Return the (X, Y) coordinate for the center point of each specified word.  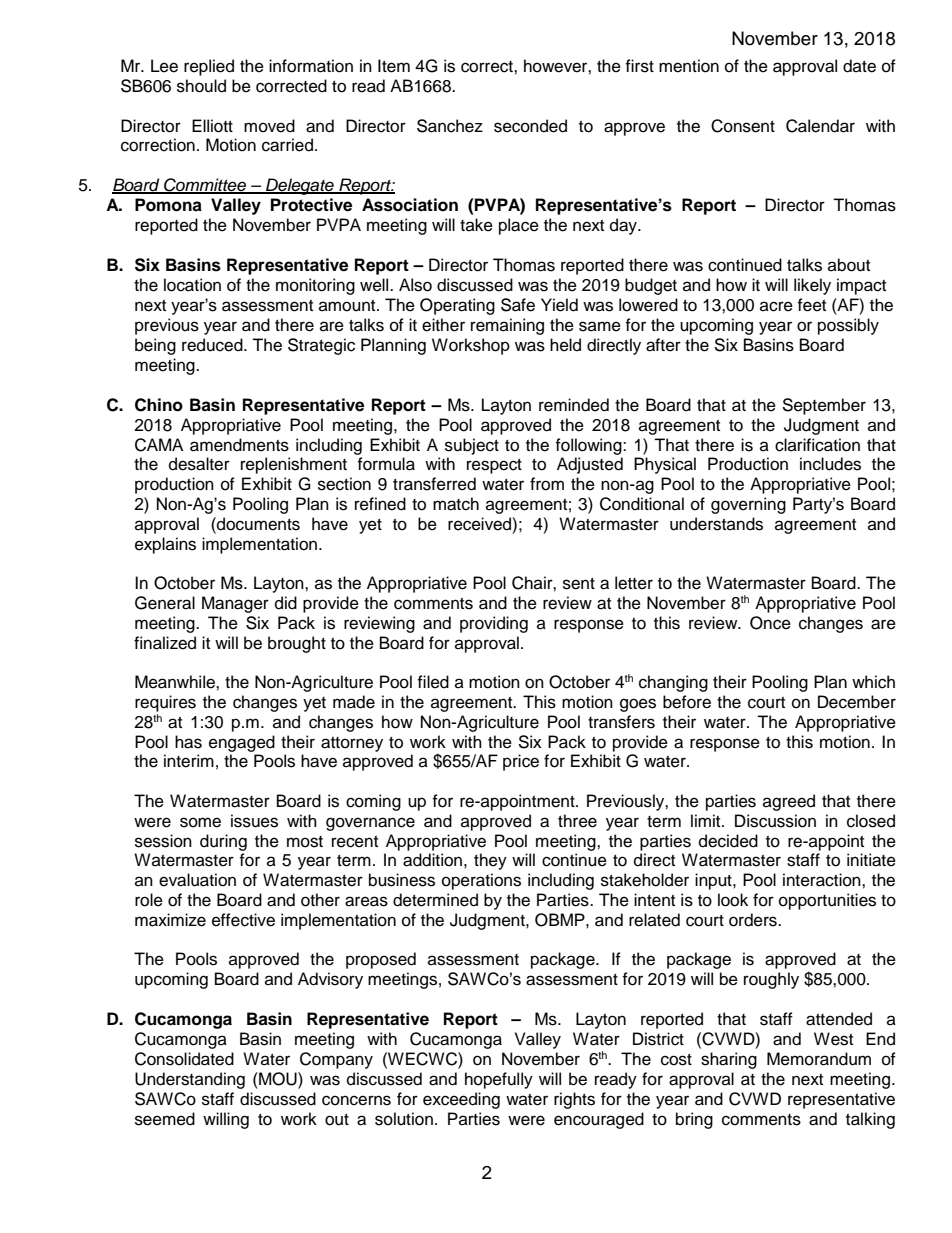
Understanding (190, 1080)
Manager (235, 604)
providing (494, 624)
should (201, 86)
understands (716, 524)
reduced (213, 345)
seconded (530, 126)
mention (689, 66)
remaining (507, 326)
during (223, 842)
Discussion (775, 821)
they (490, 861)
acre (776, 306)
